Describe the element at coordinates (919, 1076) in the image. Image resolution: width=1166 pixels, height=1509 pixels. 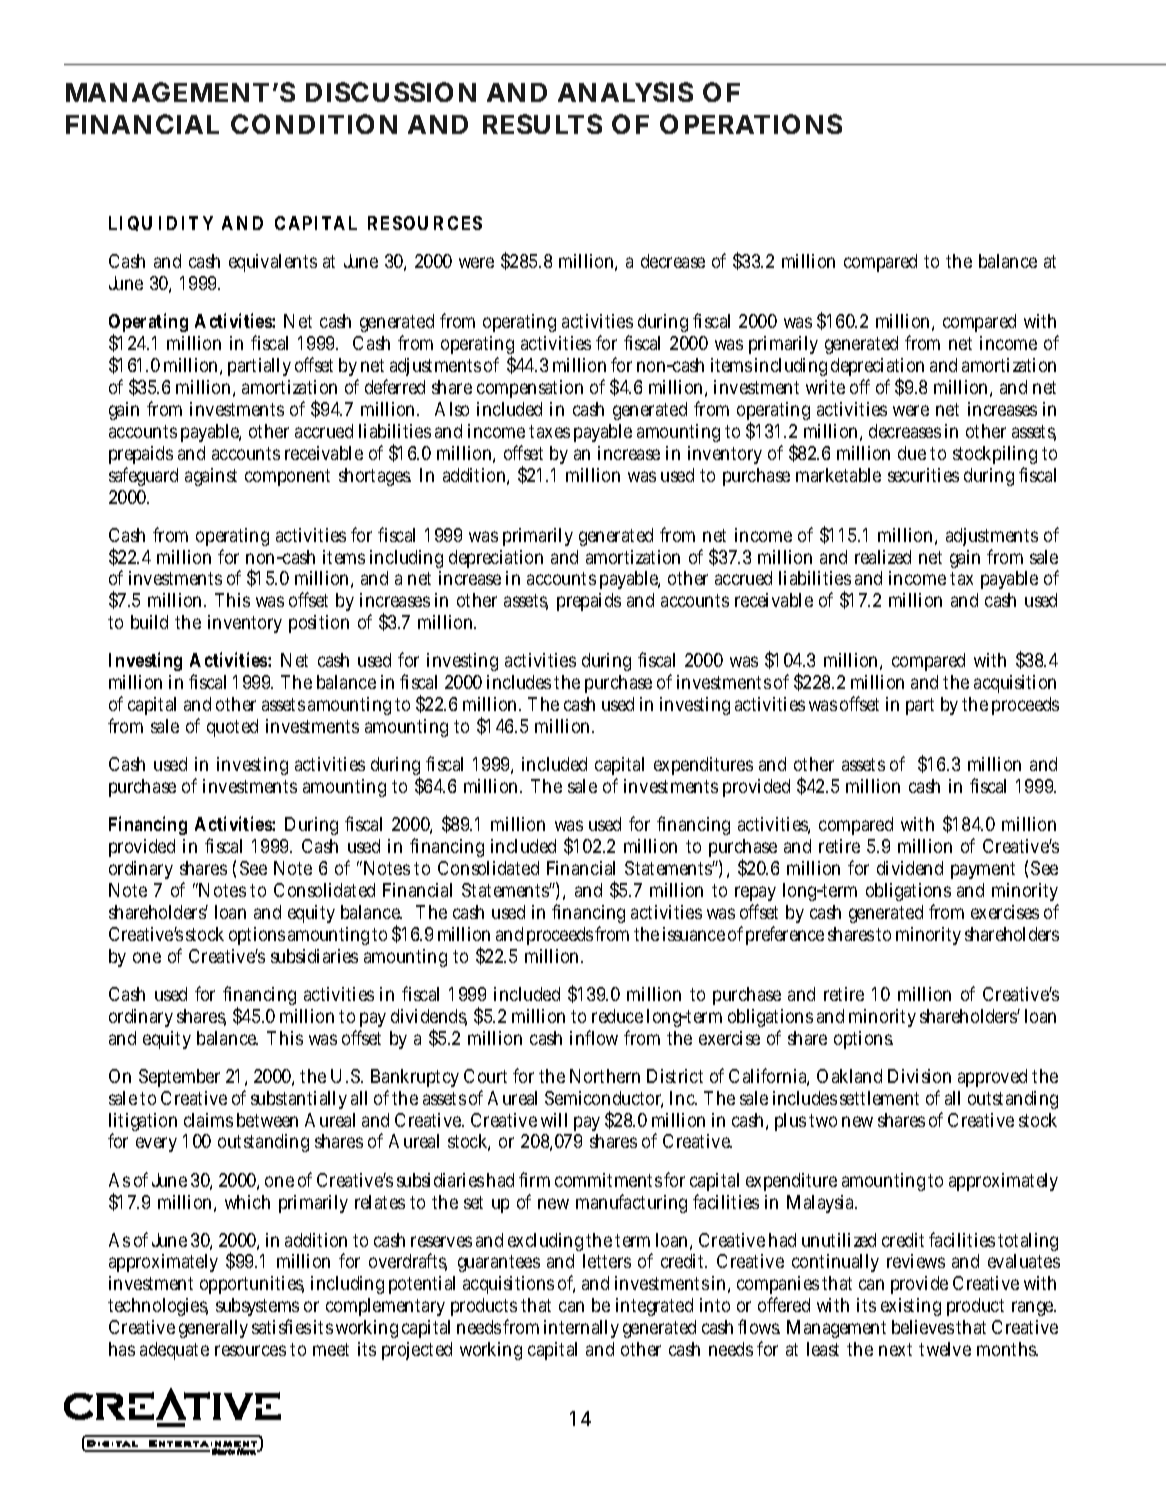
I see `Division` at that location.
